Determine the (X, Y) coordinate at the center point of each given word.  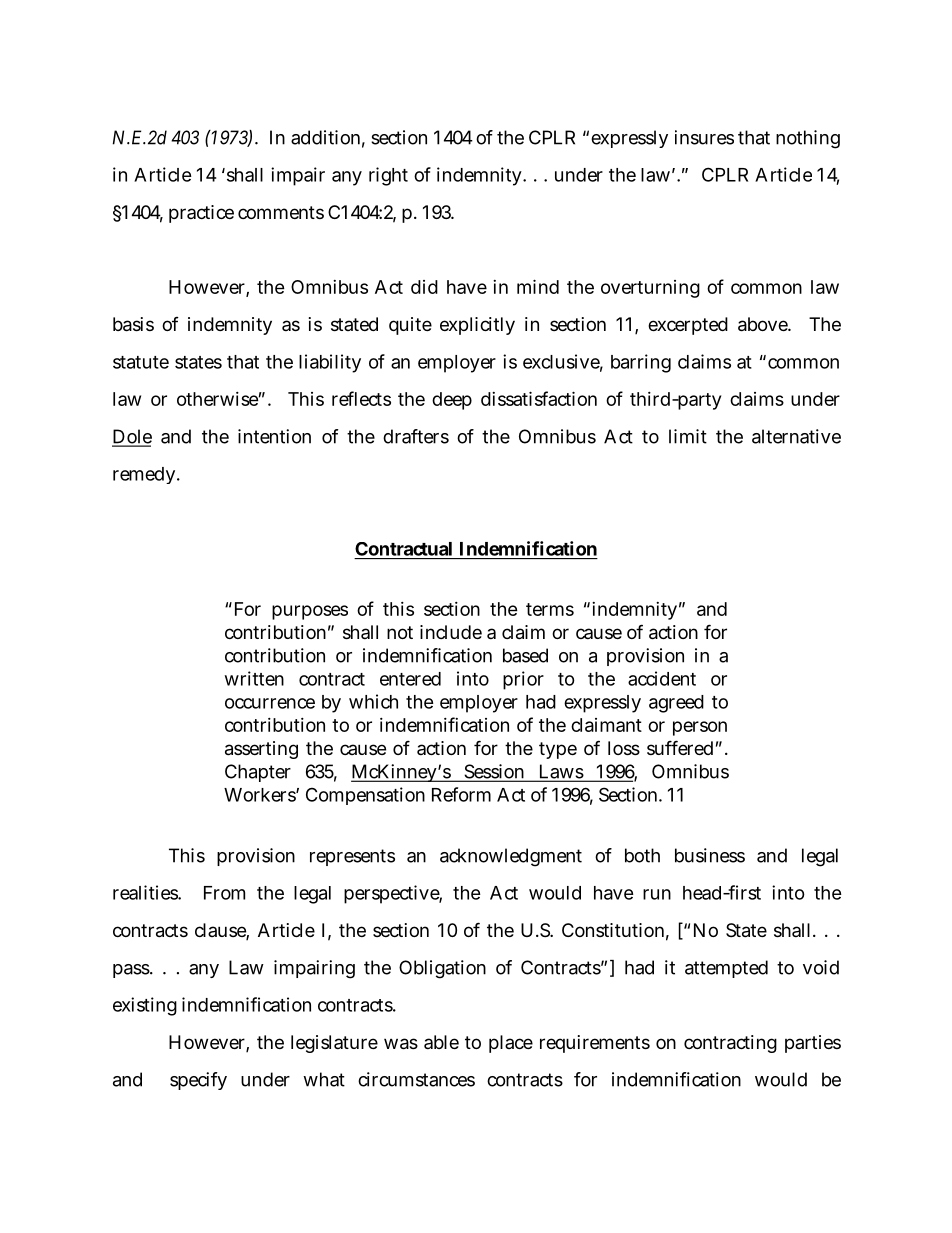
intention (274, 436)
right (388, 176)
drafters (416, 436)
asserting (261, 750)
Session (495, 772)
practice (201, 214)
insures (704, 137)
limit (688, 436)
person (700, 728)
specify (198, 1081)
